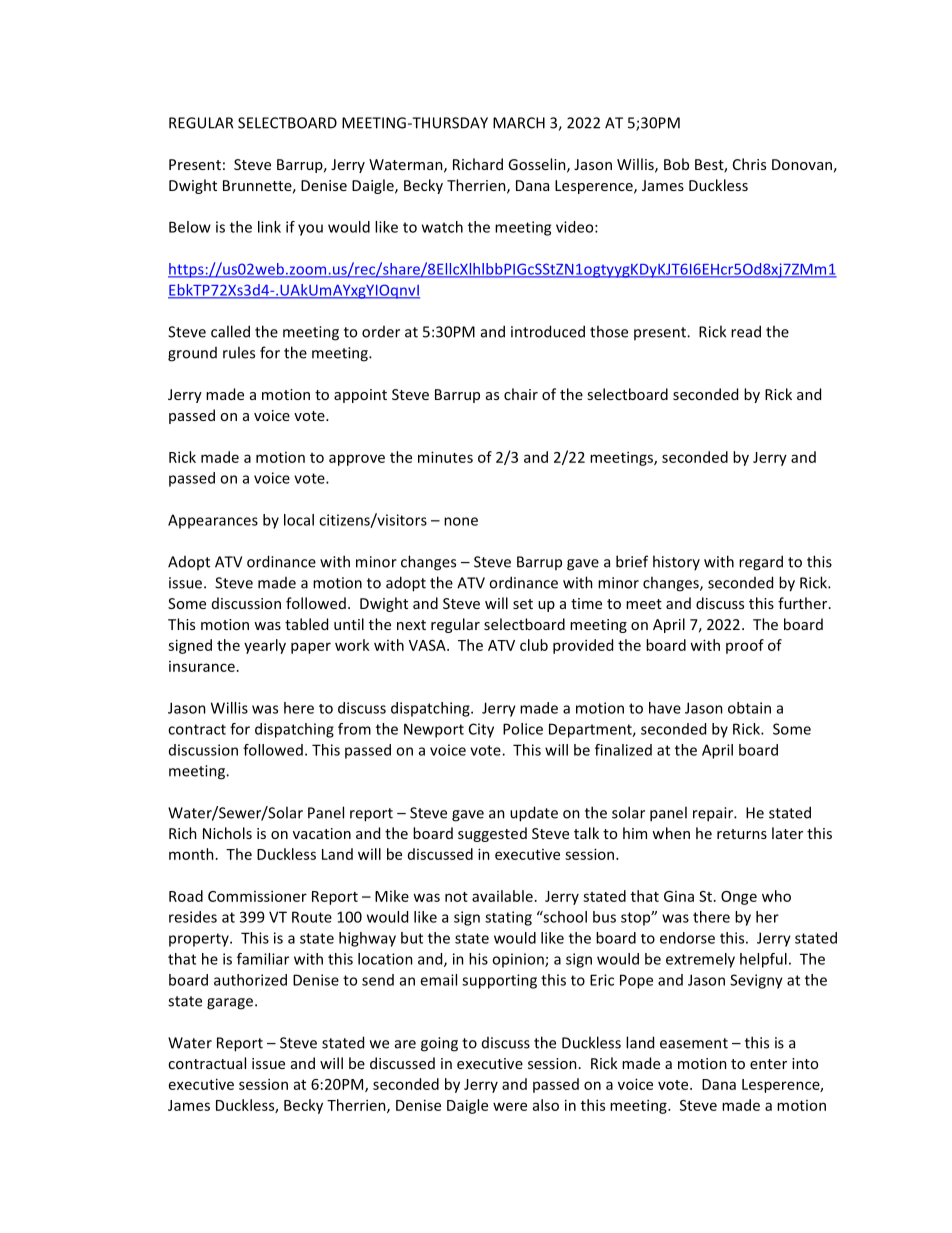  What do you see at coordinates (510, 1106) in the page?
I see `were` at bounding box center [510, 1106].
